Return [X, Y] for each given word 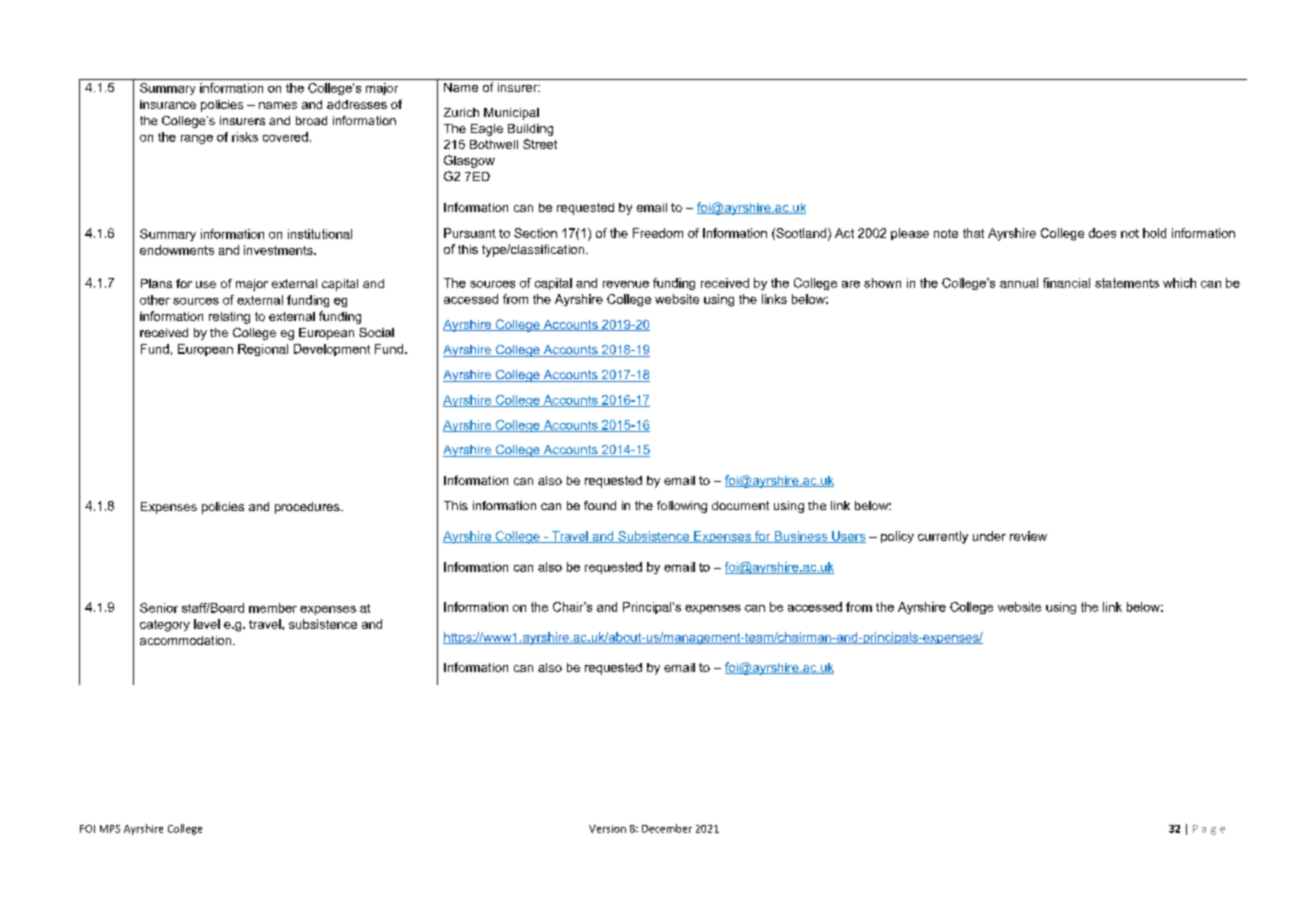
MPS [110, 829]
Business [801, 537]
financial [1066, 283]
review [1028, 536]
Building [530, 130]
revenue [626, 284]
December [667, 828]
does [1102, 233]
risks [245, 137]
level [207, 624]
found [600, 505]
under [989, 536]
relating [229, 318]
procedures [308, 508]
